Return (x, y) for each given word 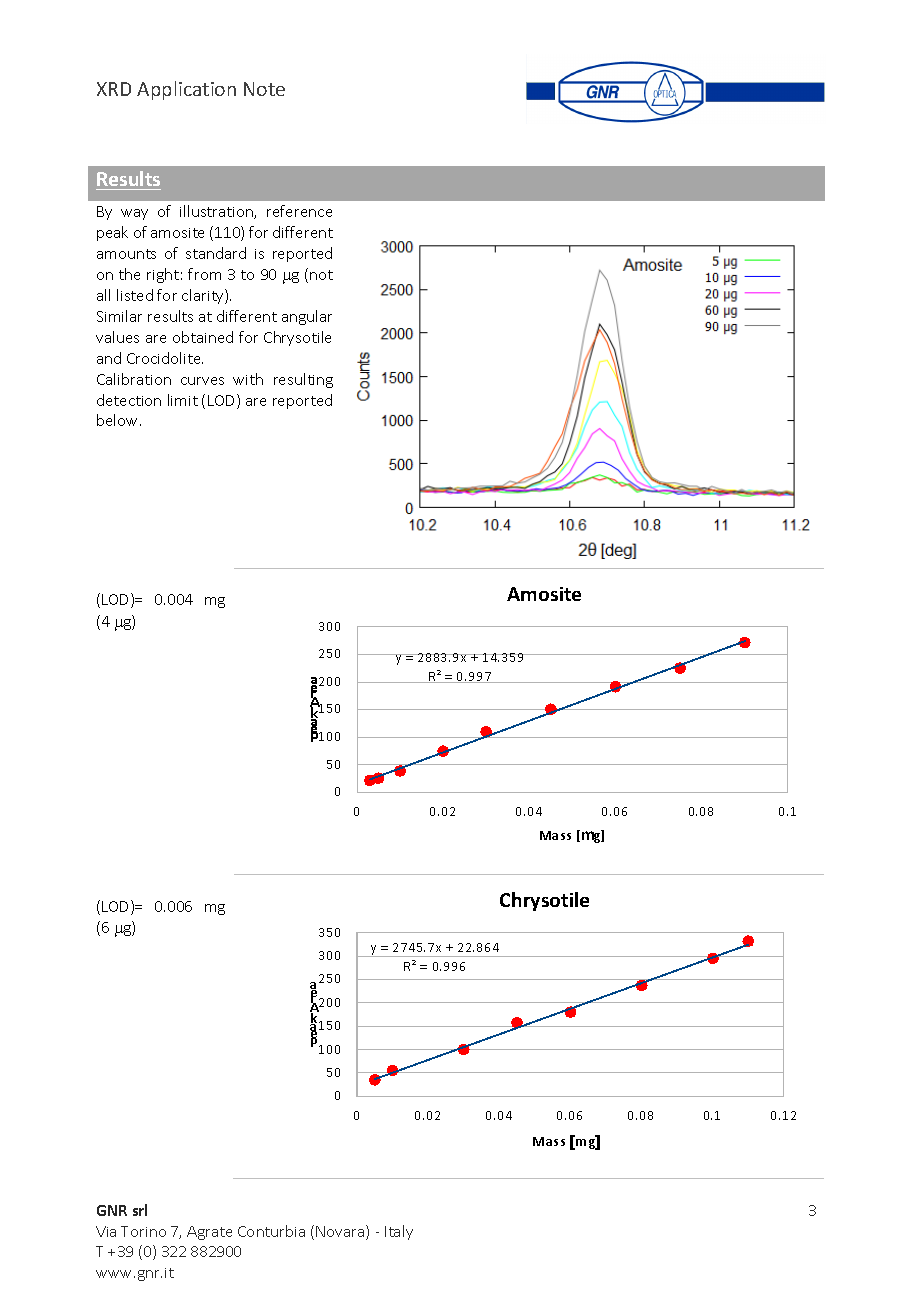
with (248, 379)
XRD (114, 89)
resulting (303, 380)
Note (264, 89)
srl (140, 1210)
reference (299, 211)
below (119, 420)
